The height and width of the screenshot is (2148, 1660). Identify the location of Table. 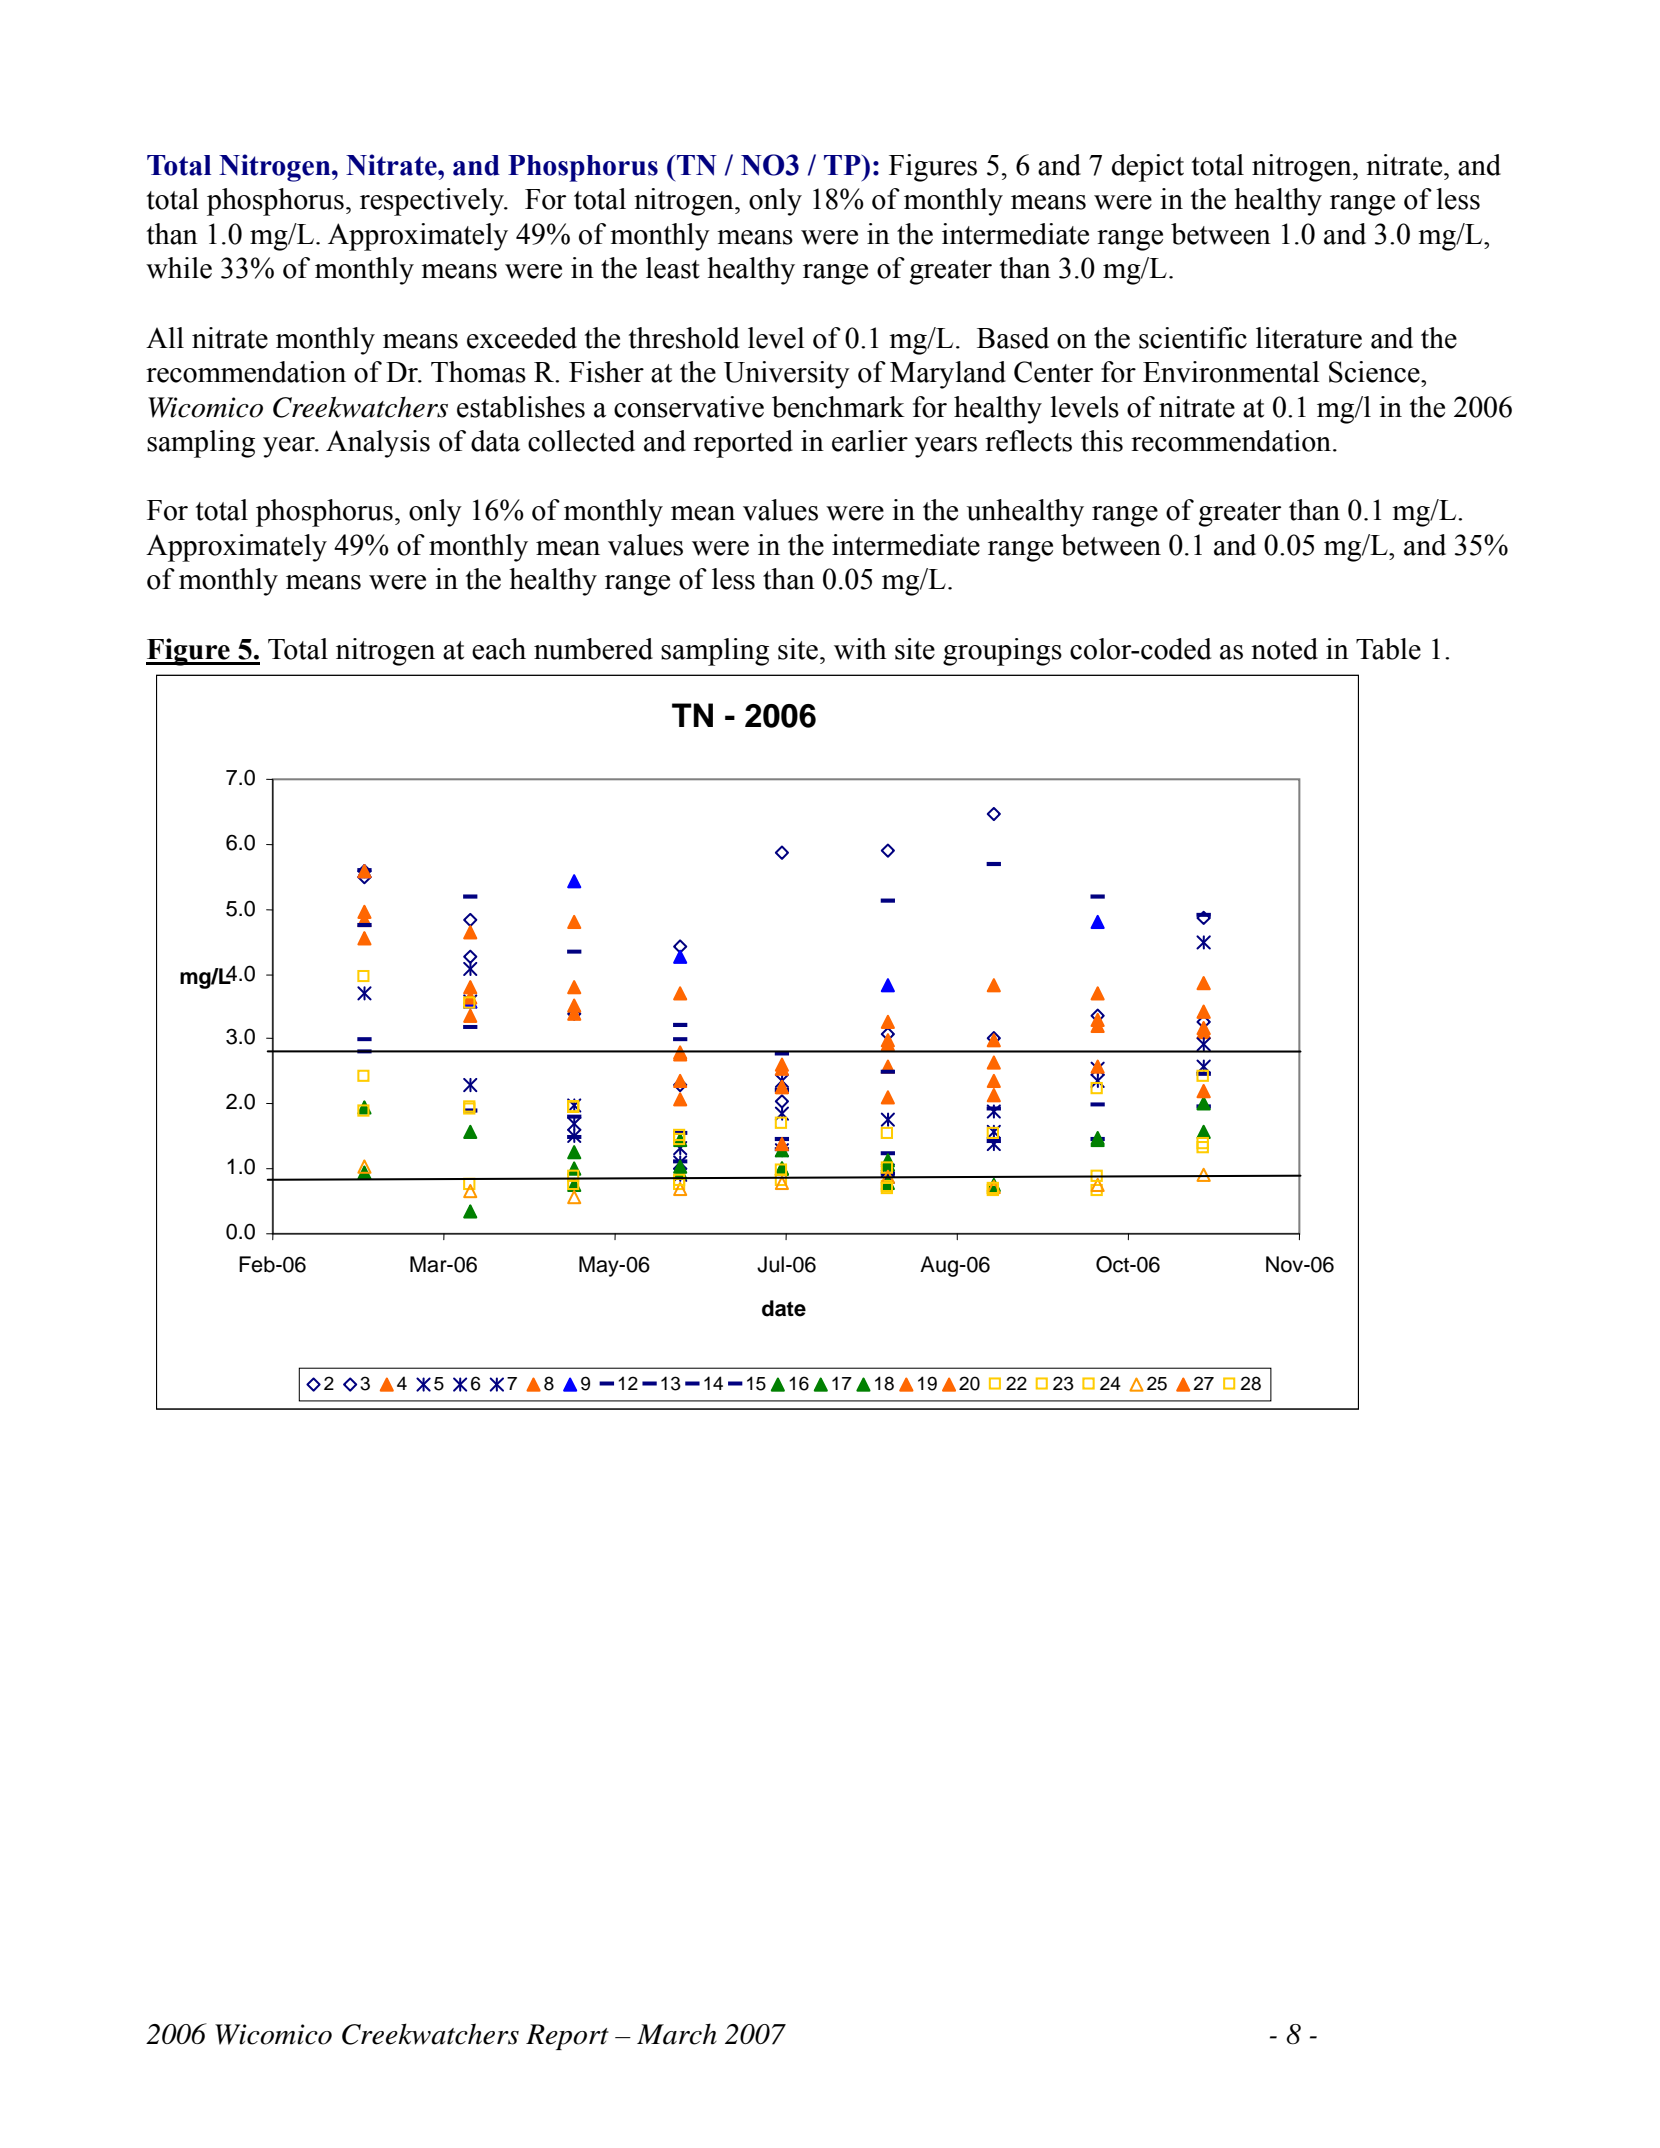
(1388, 649).
